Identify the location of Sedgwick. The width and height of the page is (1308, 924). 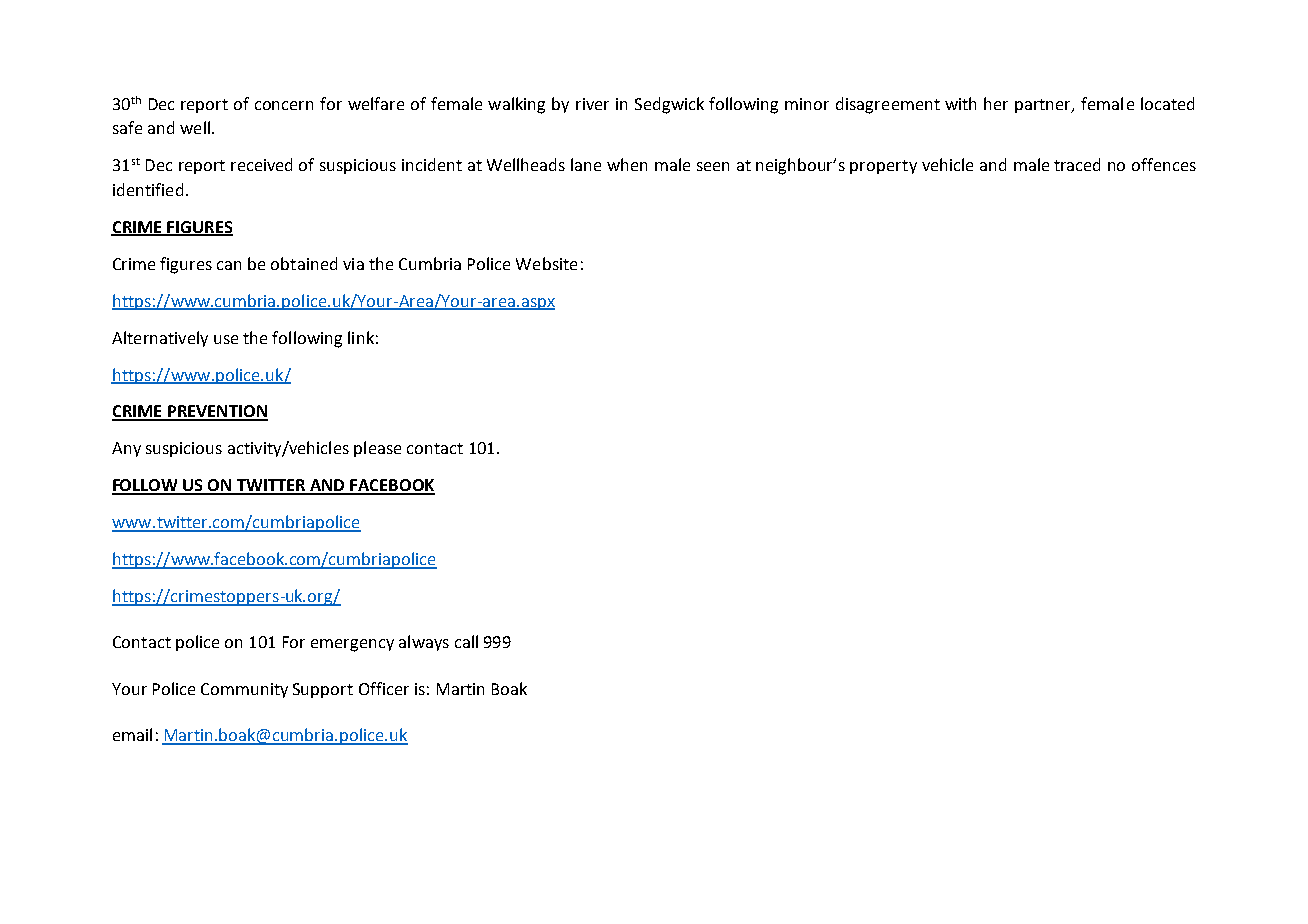
(669, 105).
